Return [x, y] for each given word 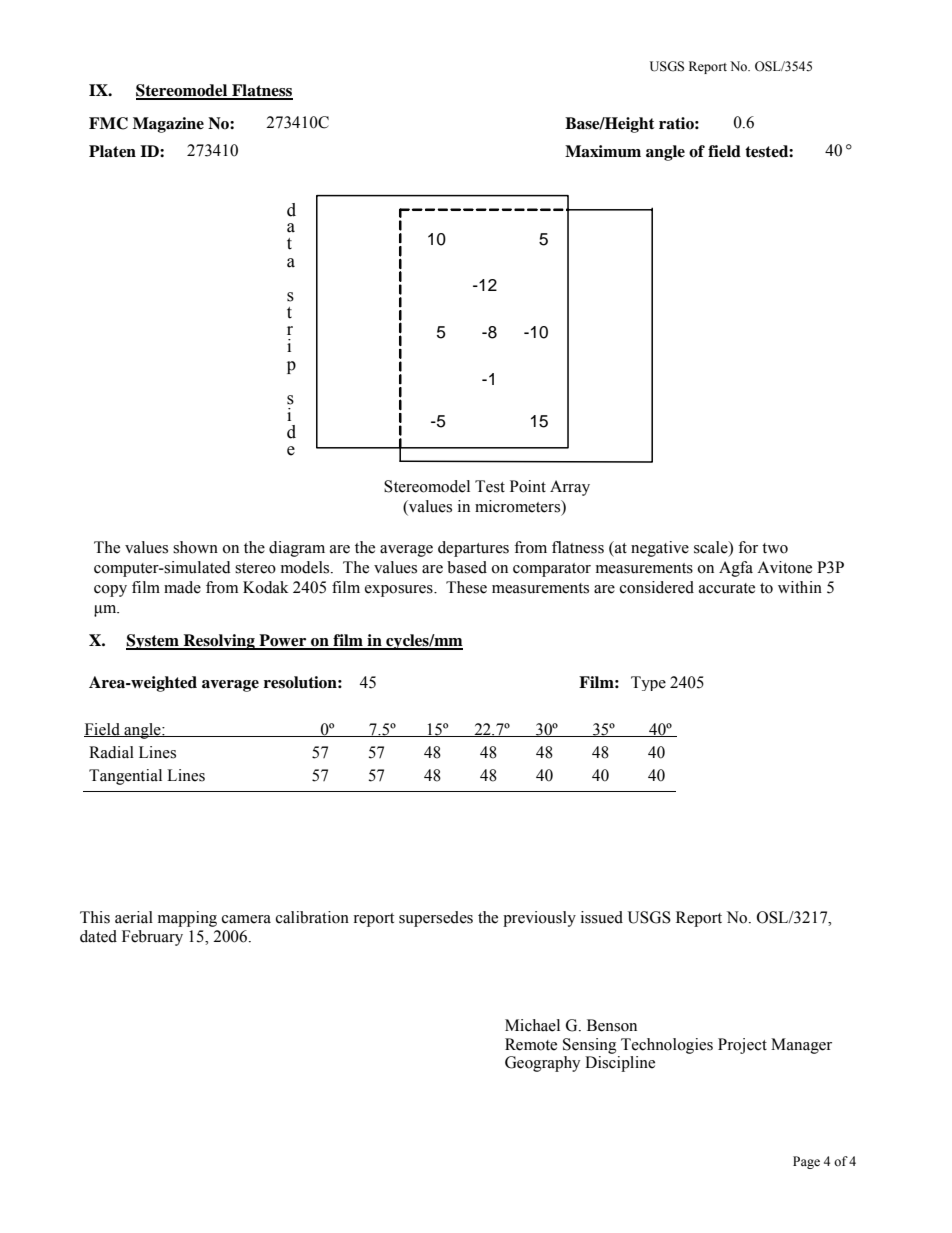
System [153, 642]
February [152, 938]
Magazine [168, 125]
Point [528, 486]
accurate [727, 588]
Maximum [603, 151]
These [466, 587]
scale [712, 547]
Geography [542, 1064]
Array [570, 488]
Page [806, 1162]
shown [195, 547]
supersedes [436, 919]
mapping [187, 919]
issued [602, 917]
